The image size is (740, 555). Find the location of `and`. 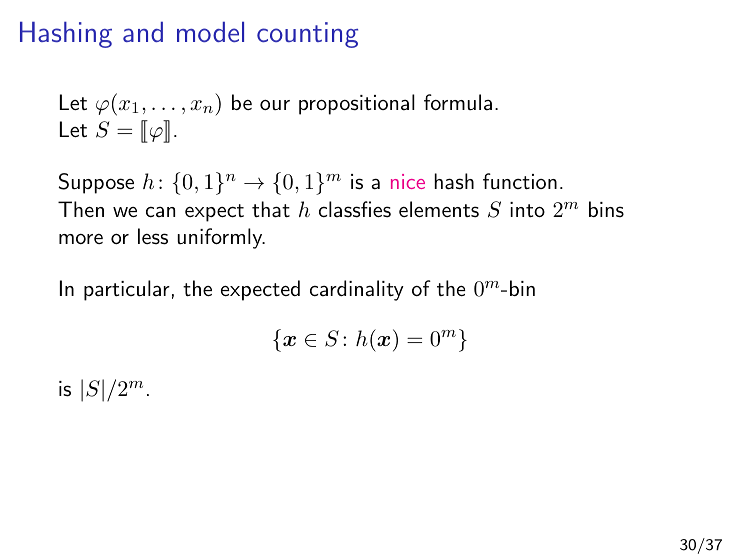

and is located at coordinates (143, 32).
